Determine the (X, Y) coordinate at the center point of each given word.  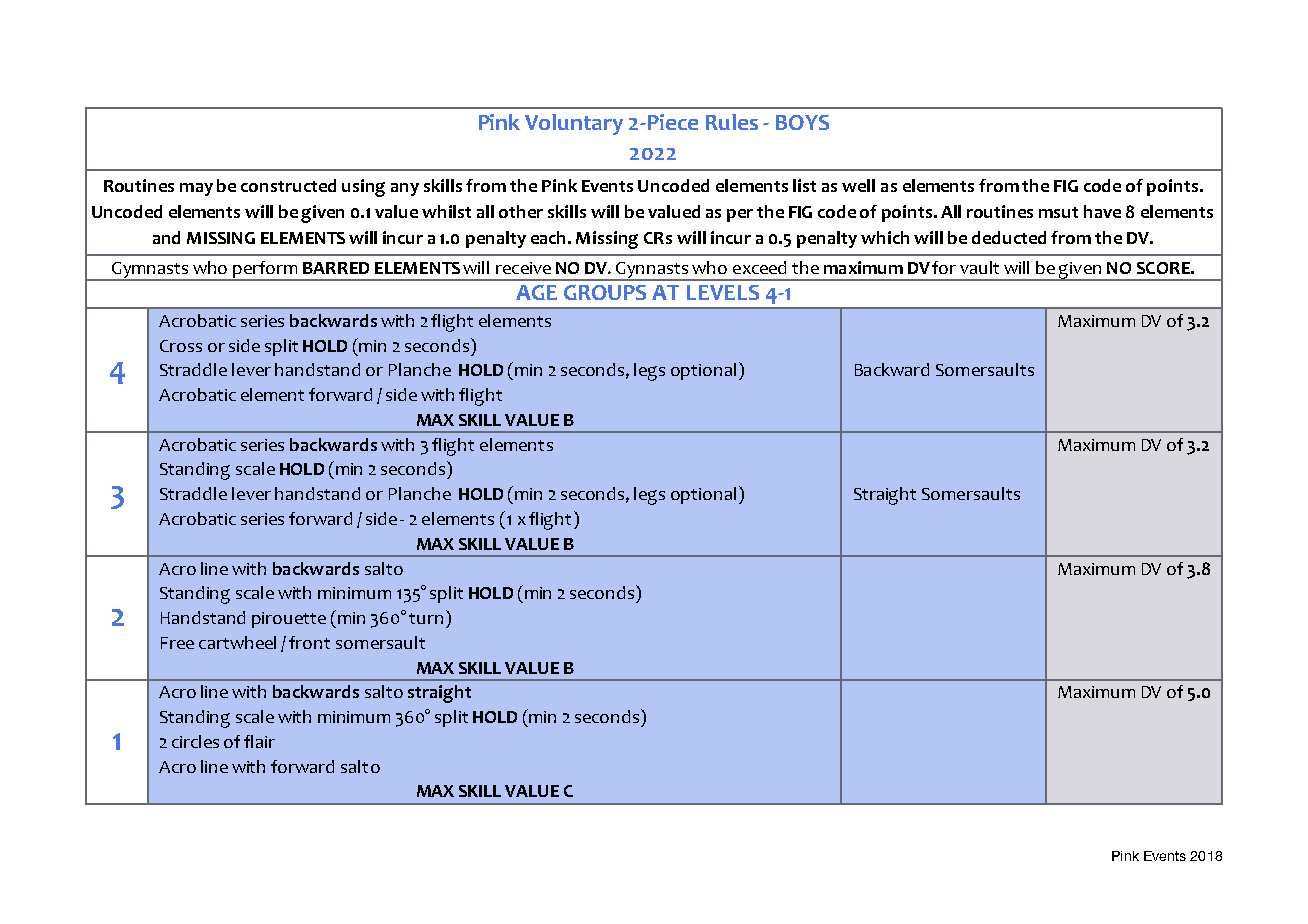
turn (426, 618)
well (858, 185)
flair (259, 741)
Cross (181, 346)
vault (979, 267)
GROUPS (605, 292)
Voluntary (574, 124)
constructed (288, 185)
